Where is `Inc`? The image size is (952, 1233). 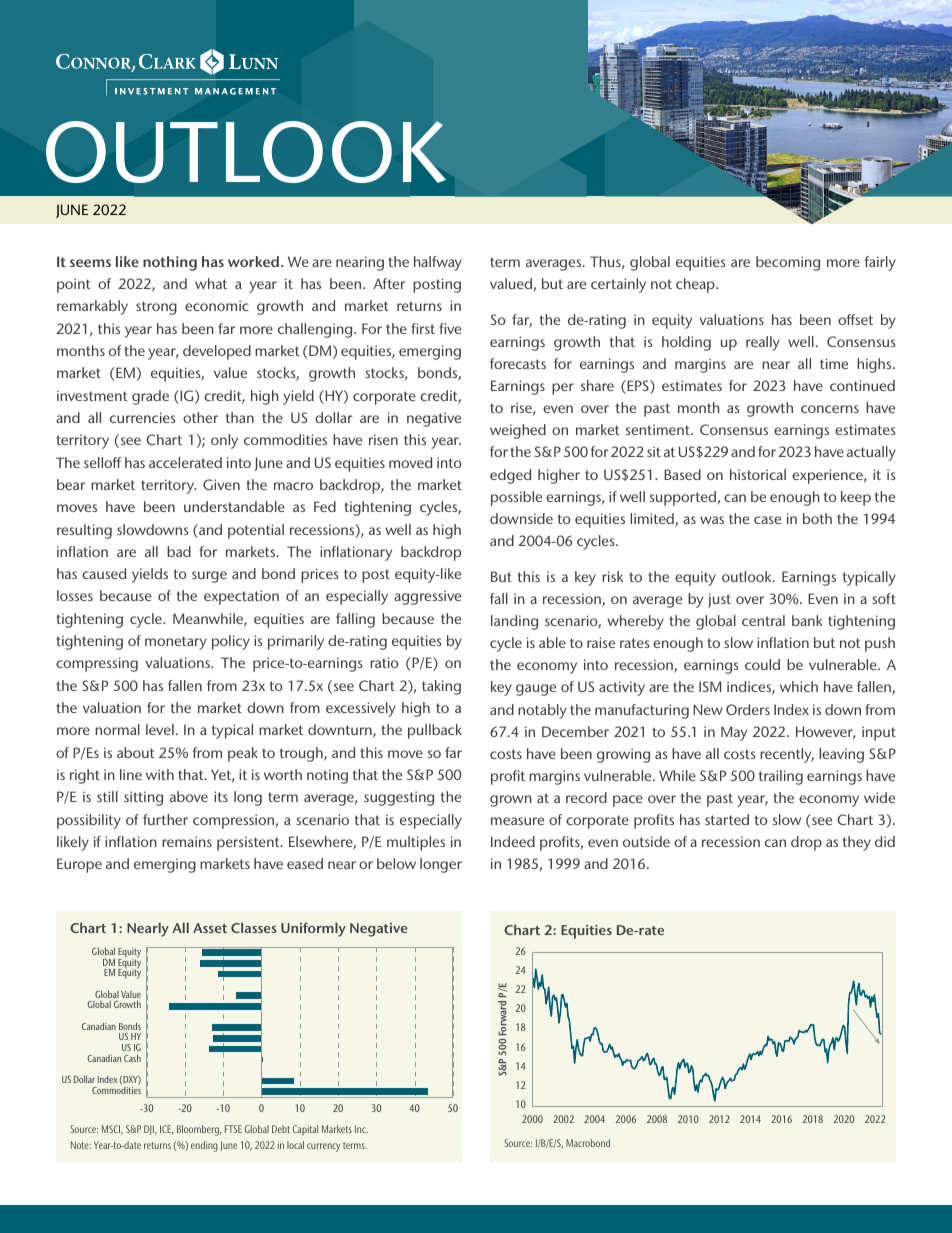
Inc is located at coordinates (361, 1129).
